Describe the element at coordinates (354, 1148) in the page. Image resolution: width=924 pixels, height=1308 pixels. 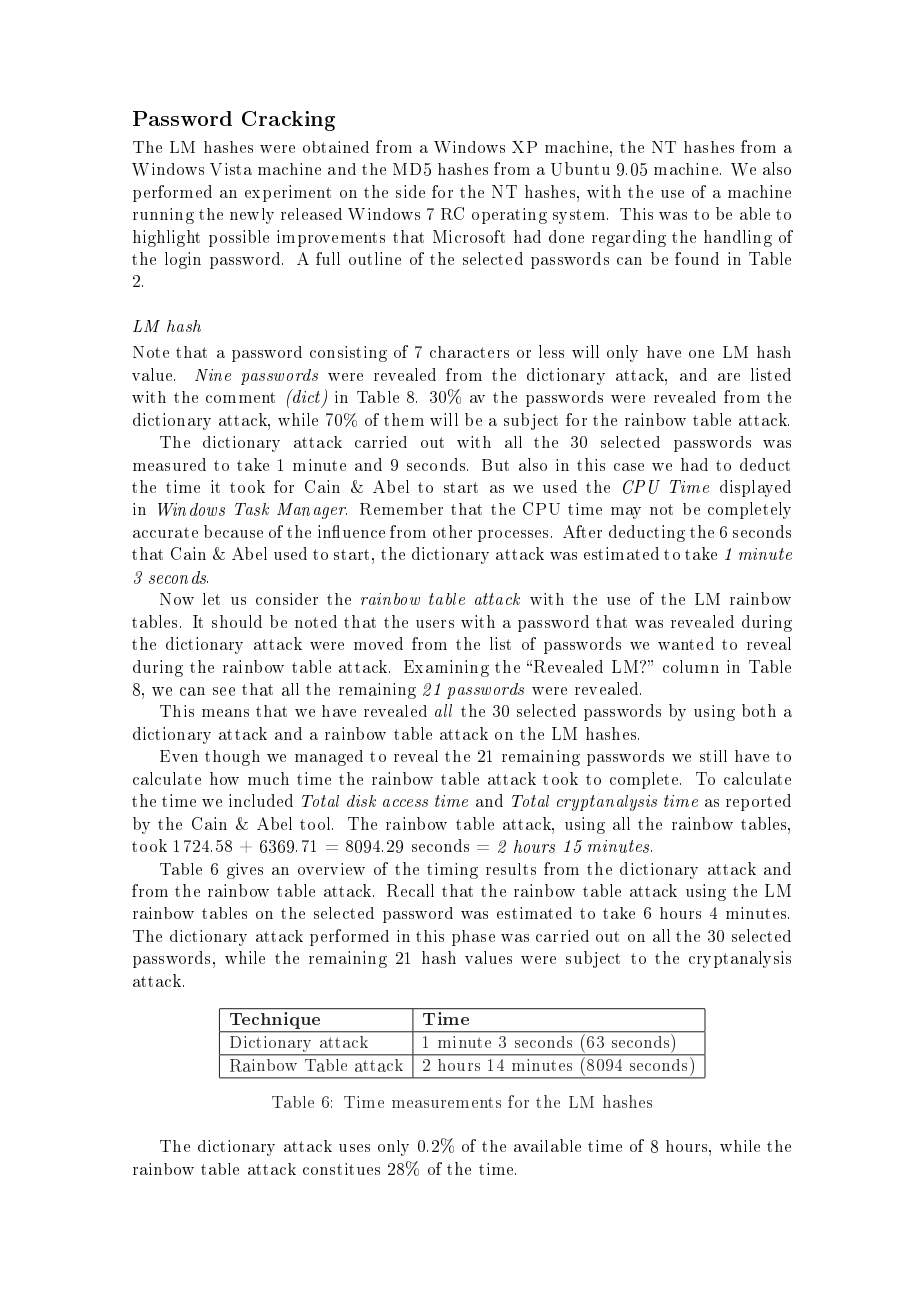
I see `uses` at that location.
